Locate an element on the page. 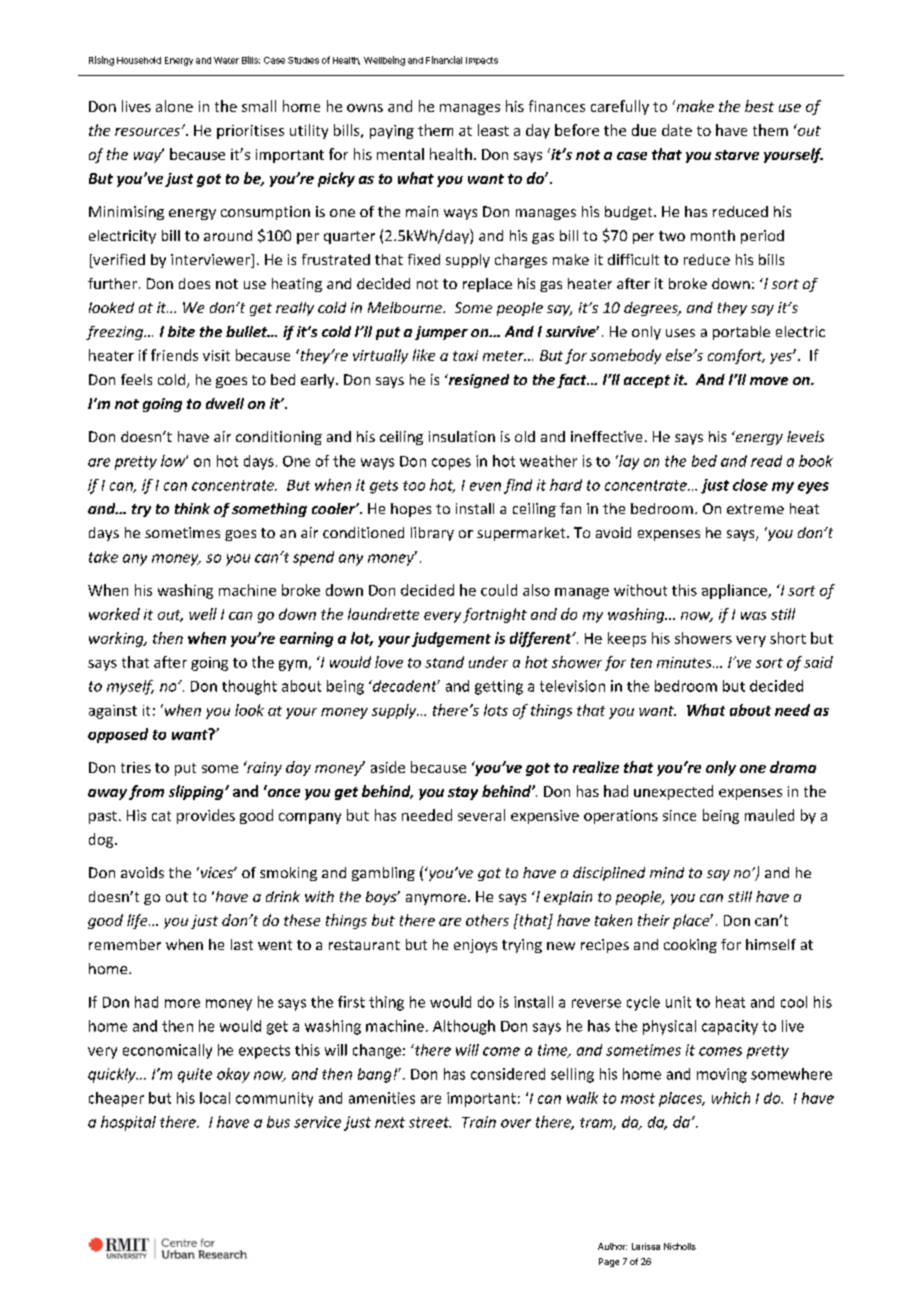 The image size is (924, 1308). hospital is located at coordinates (128, 1123).
